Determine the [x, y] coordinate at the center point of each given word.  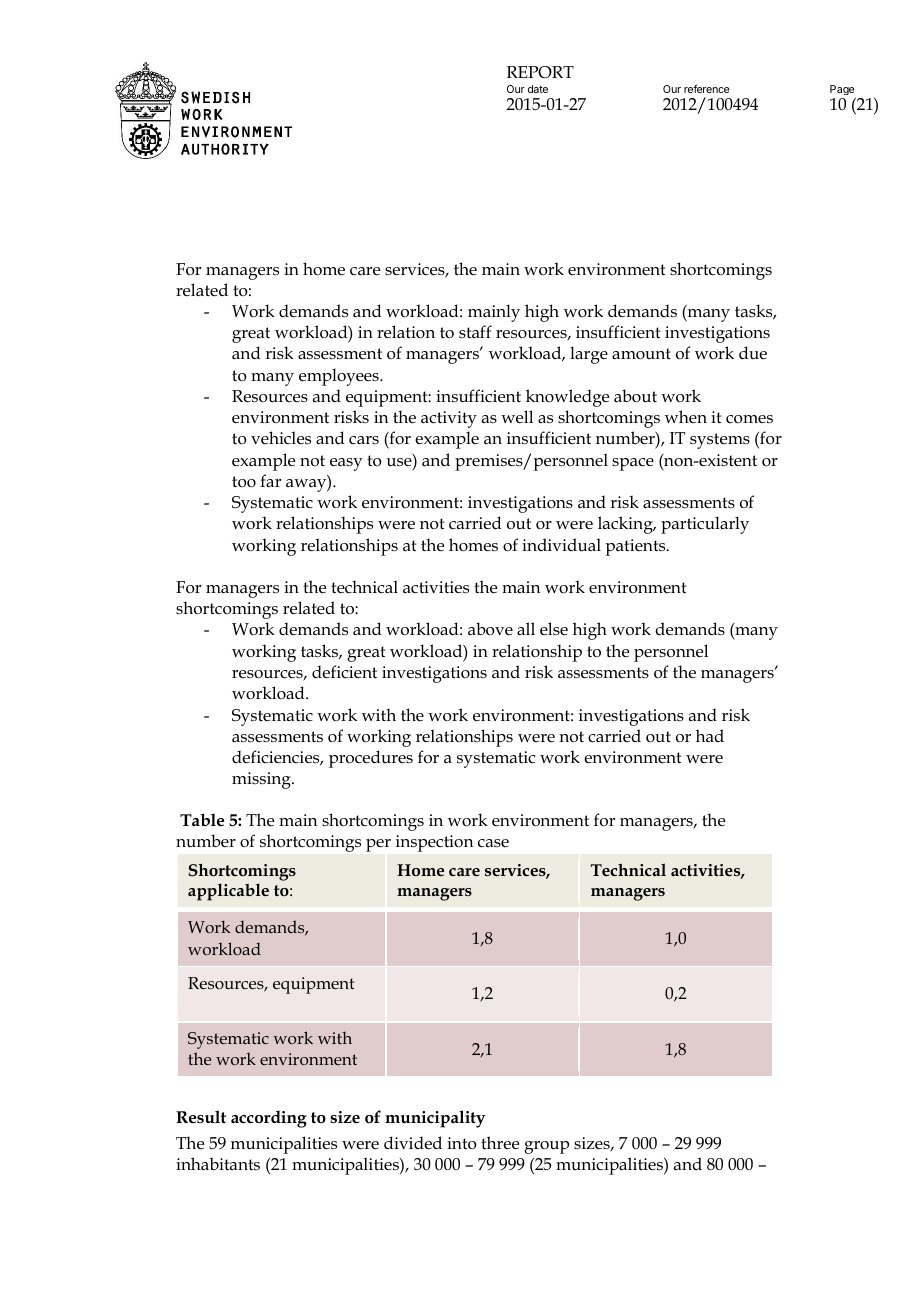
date [538, 89]
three [500, 1143]
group [546, 1147]
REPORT [540, 72]
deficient [344, 672]
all [526, 628]
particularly [705, 525]
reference [706, 89]
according [269, 1119]
